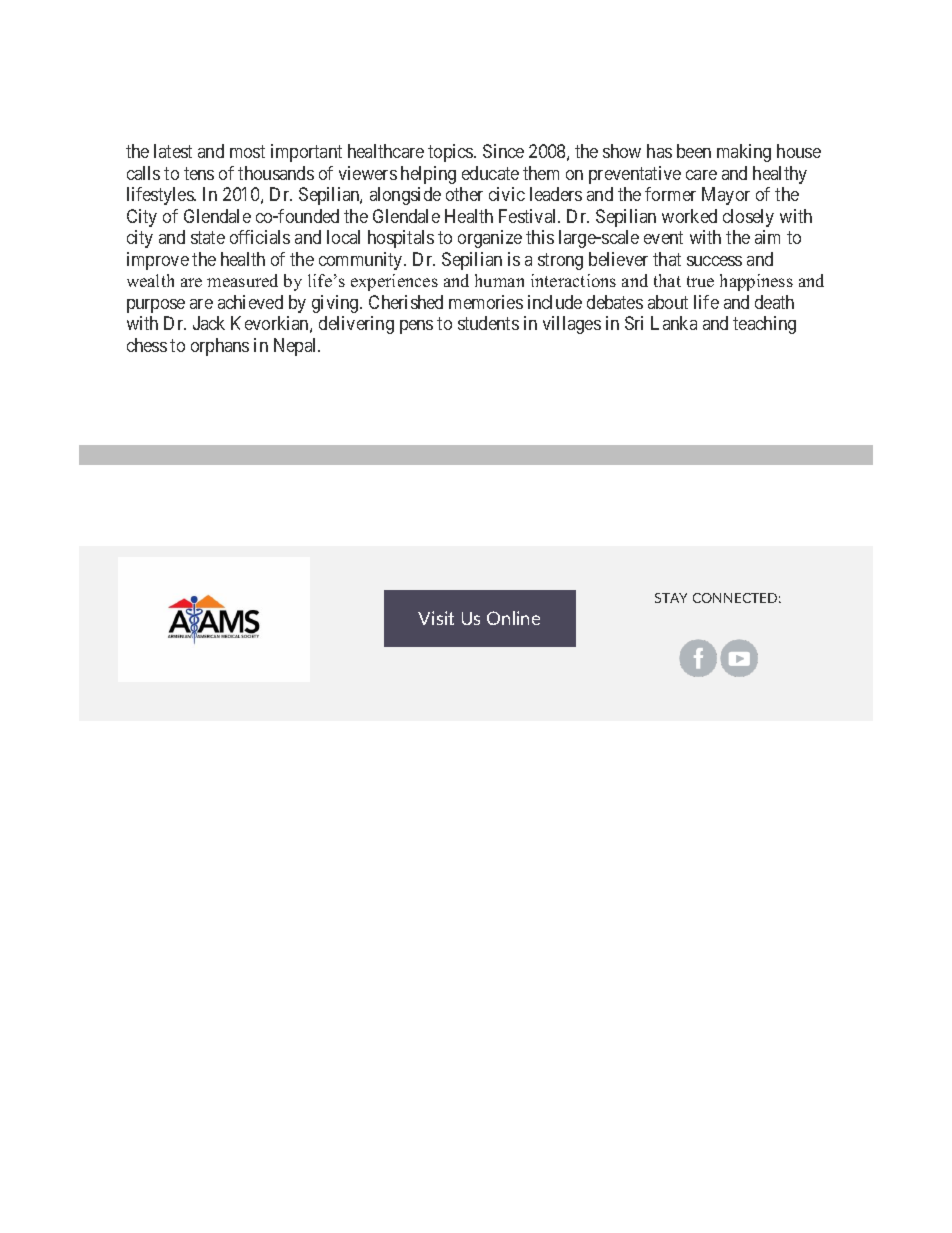  I want to click on pens, so click(416, 327).
